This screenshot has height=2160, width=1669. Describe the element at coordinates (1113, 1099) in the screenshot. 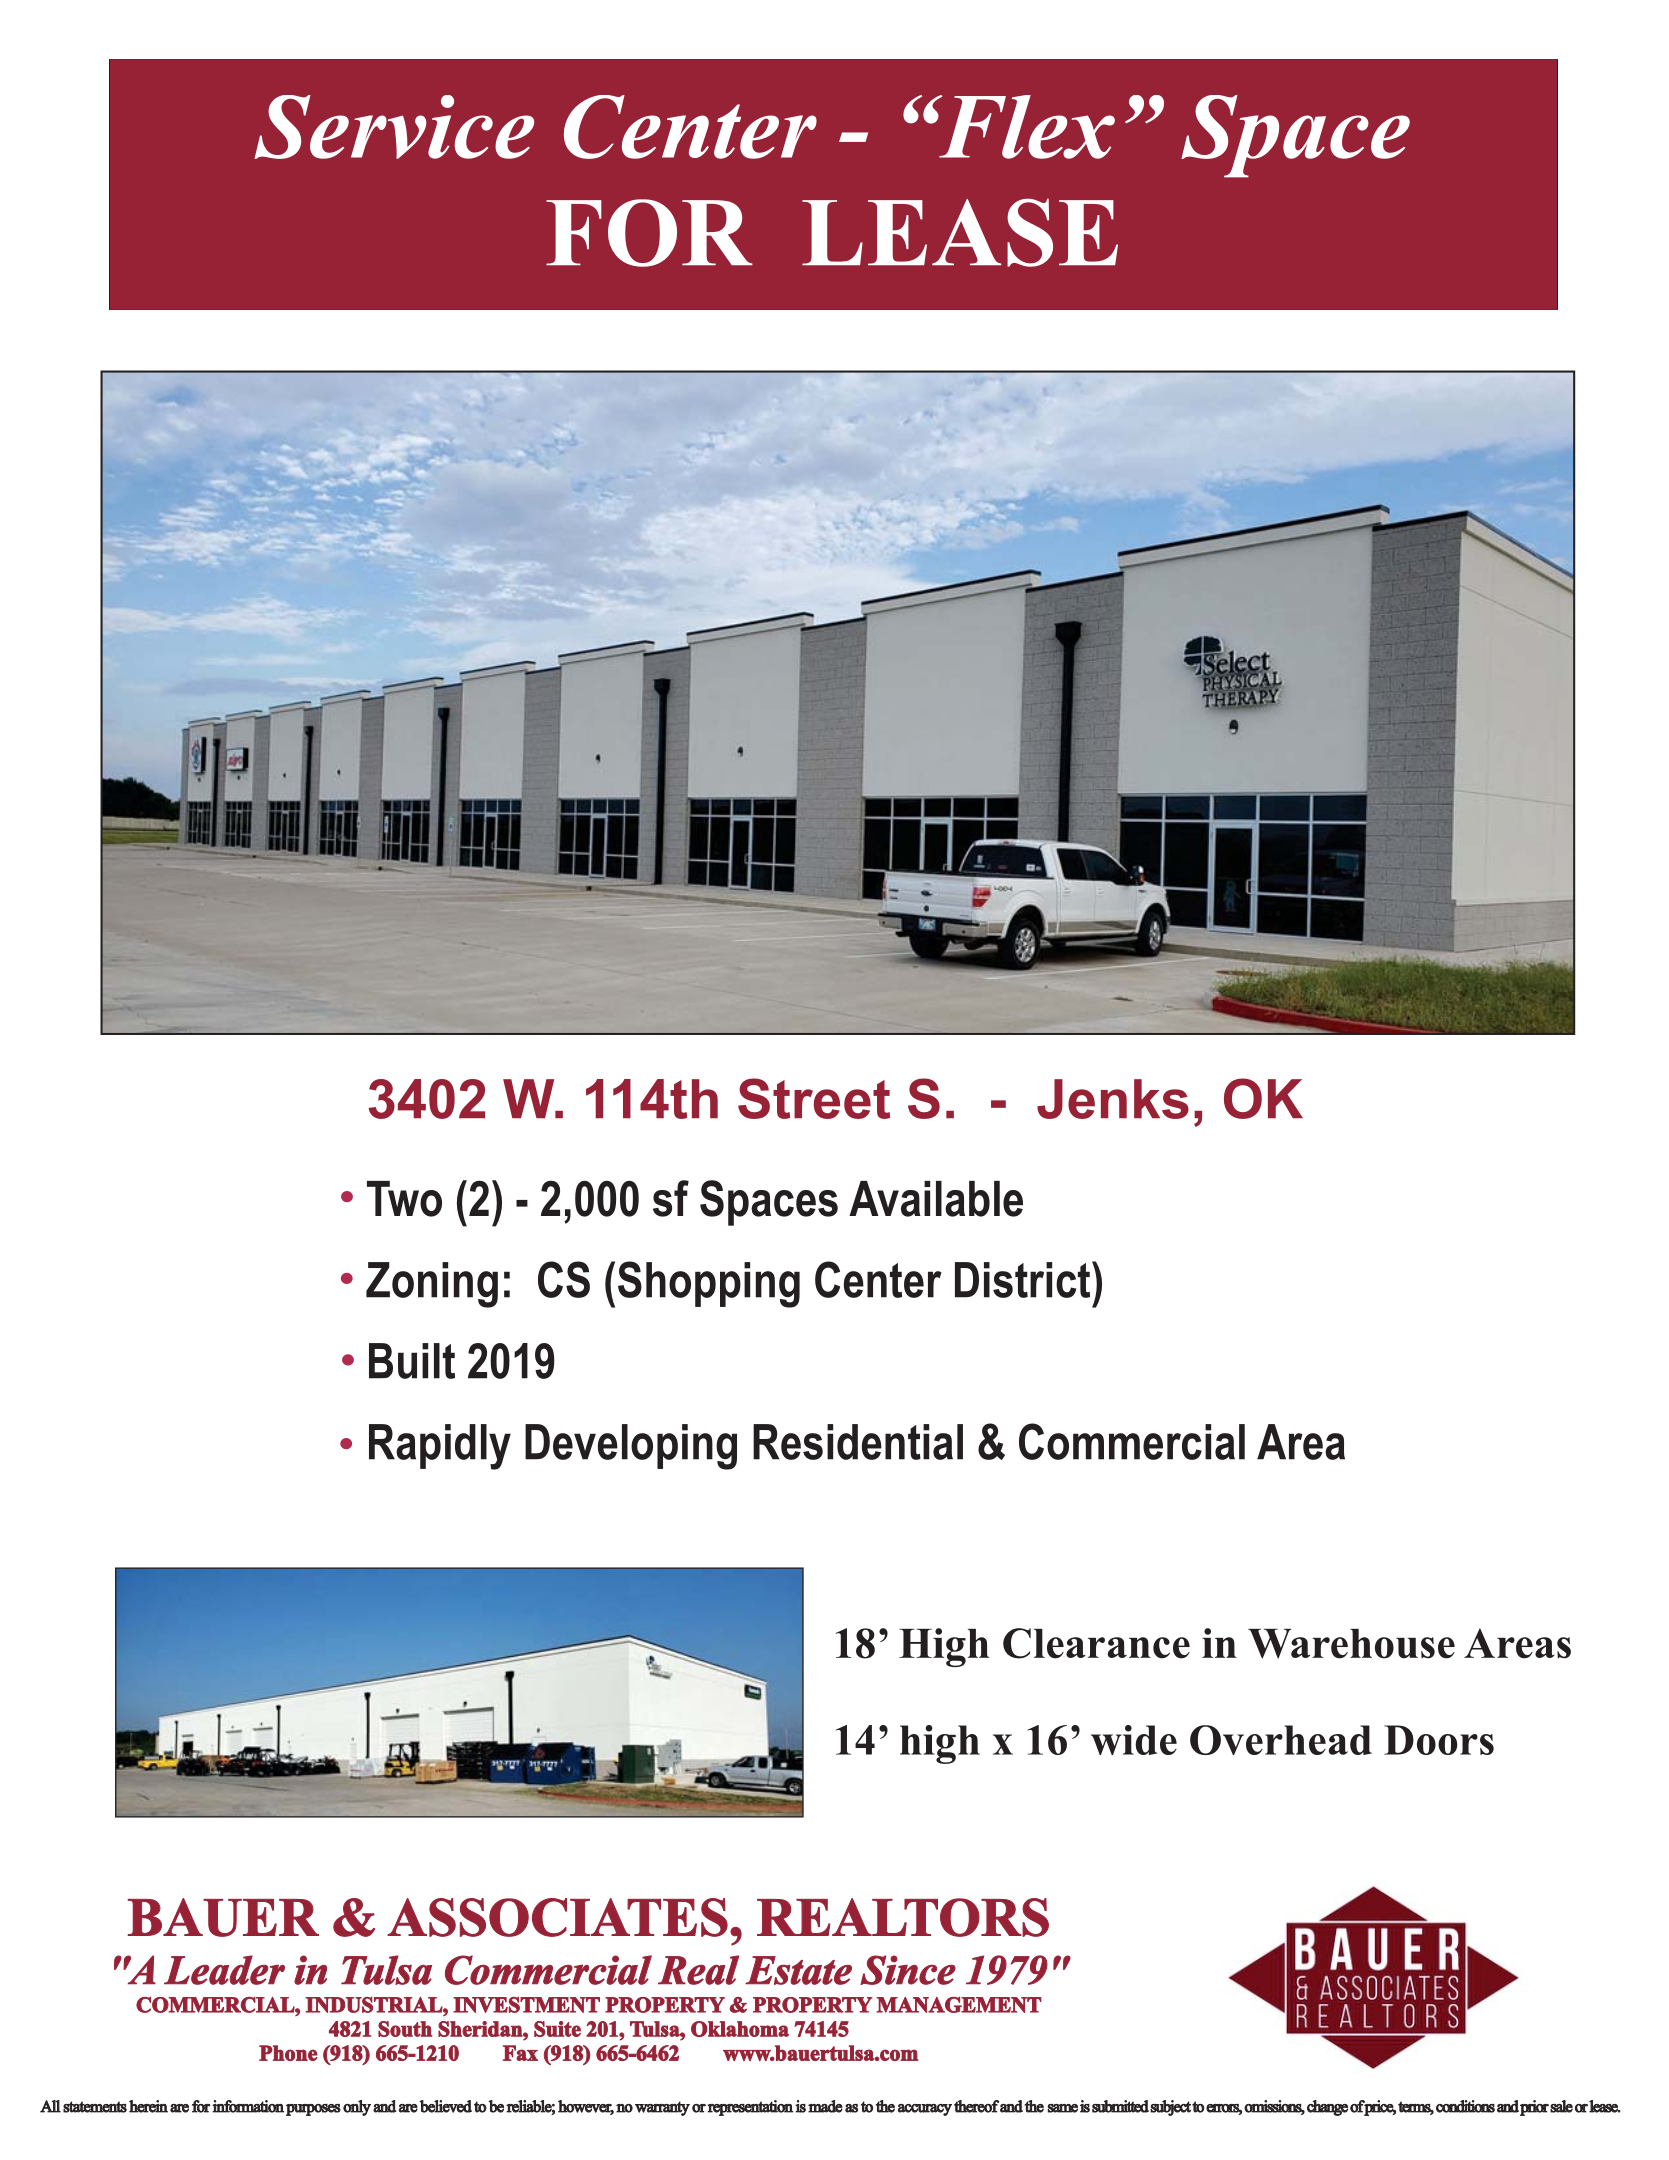

I see `Jenks` at that location.
